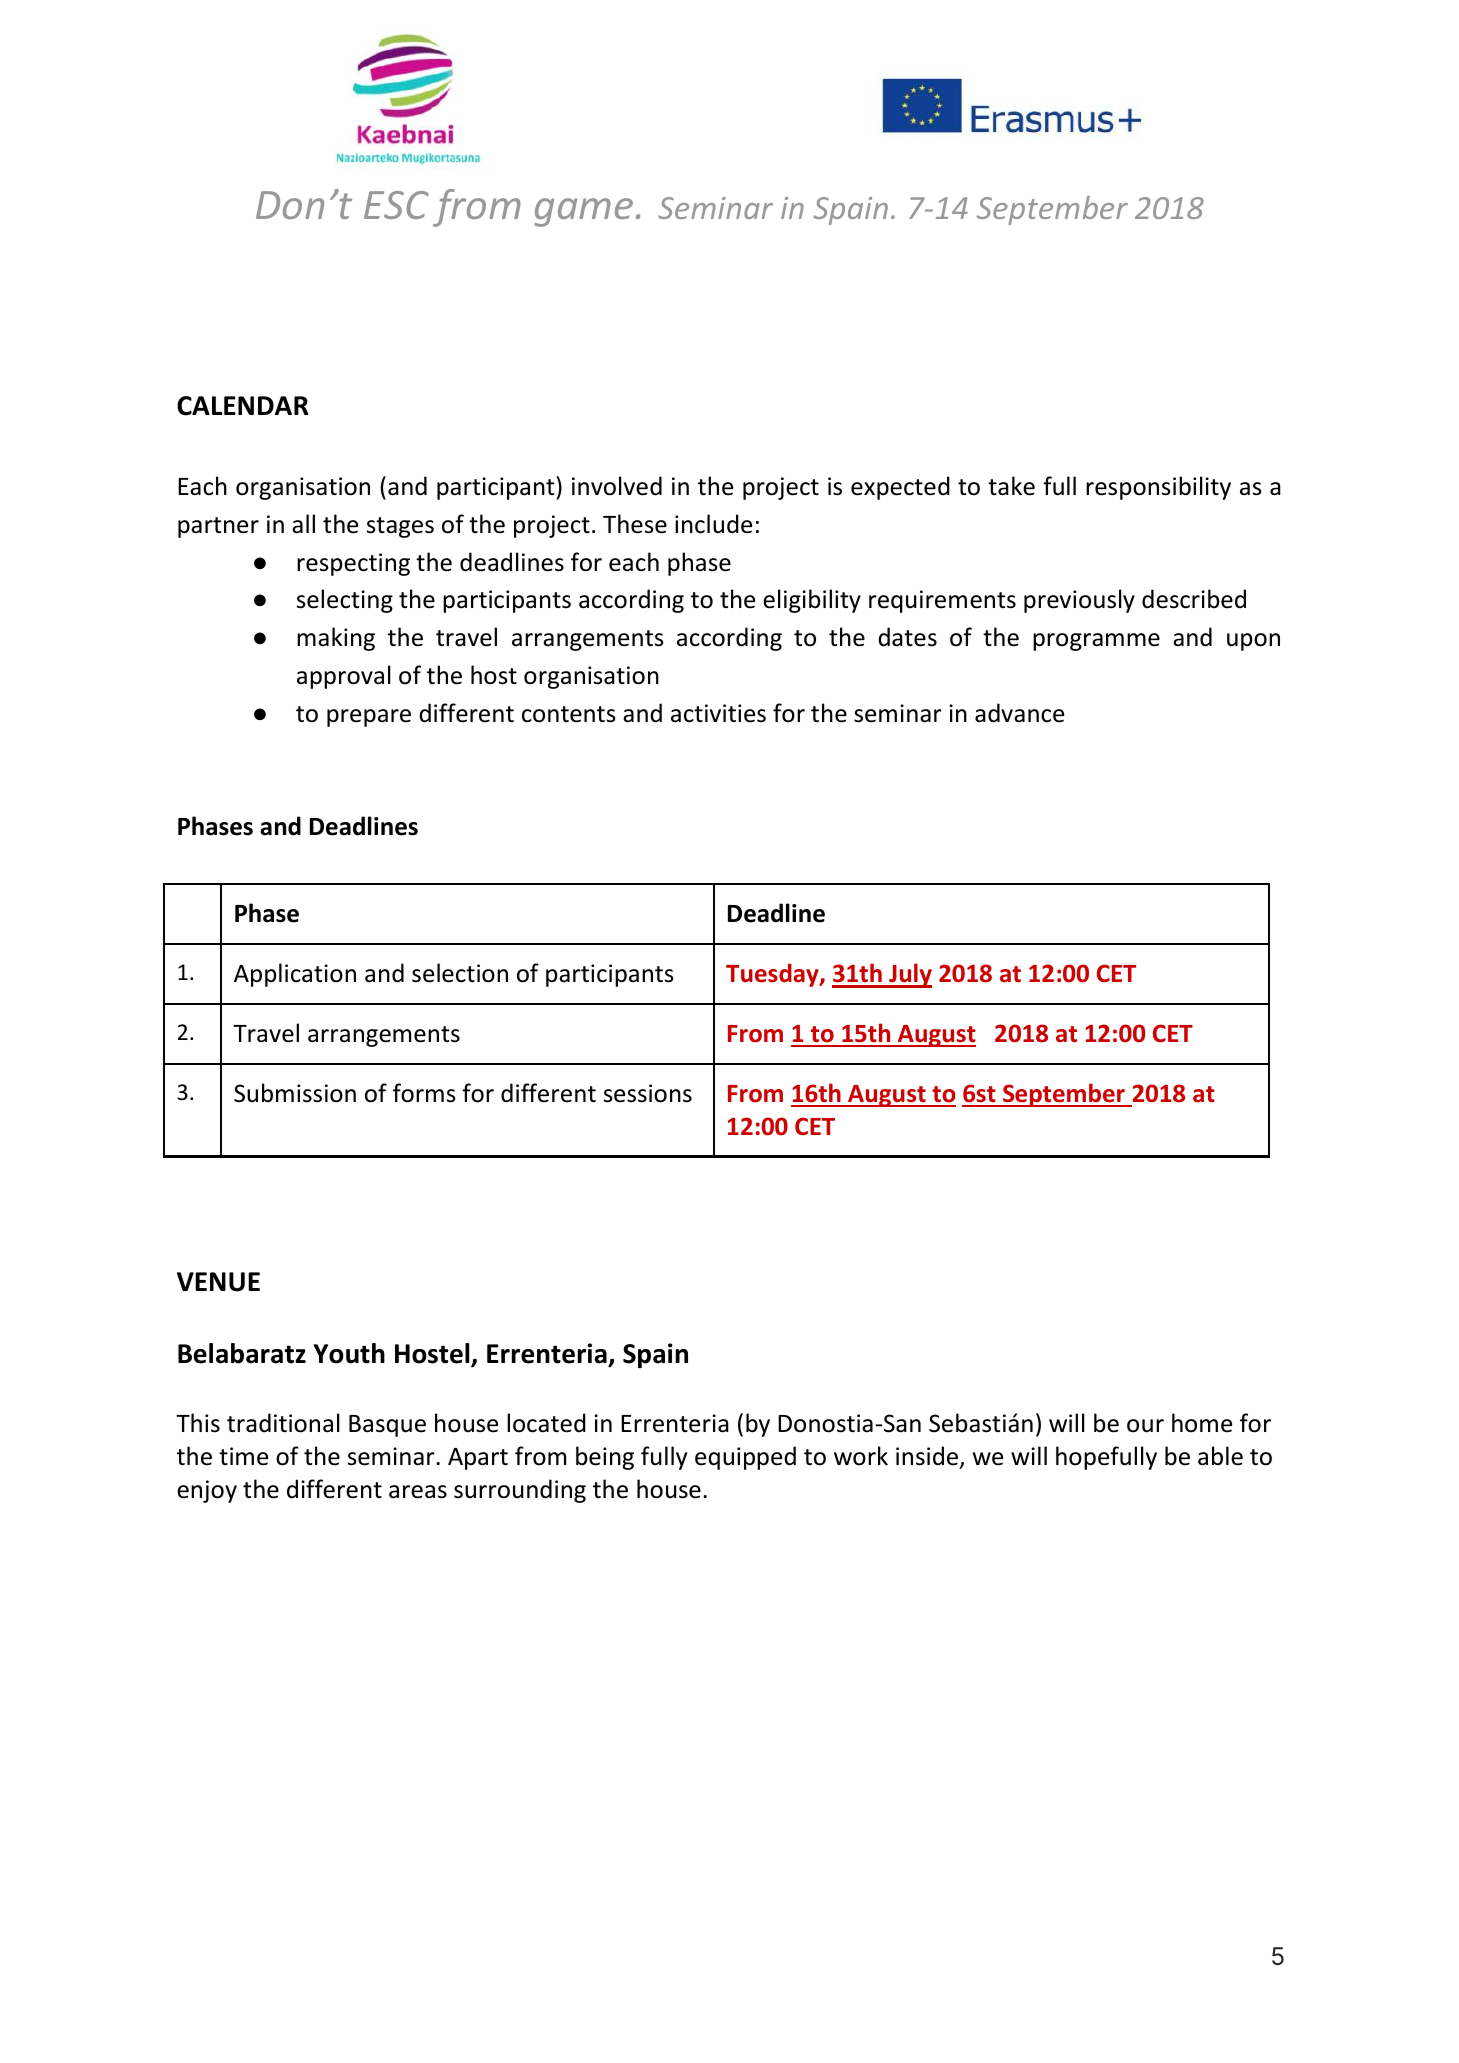 The image size is (1459, 2063). I want to click on game, so click(583, 212).
